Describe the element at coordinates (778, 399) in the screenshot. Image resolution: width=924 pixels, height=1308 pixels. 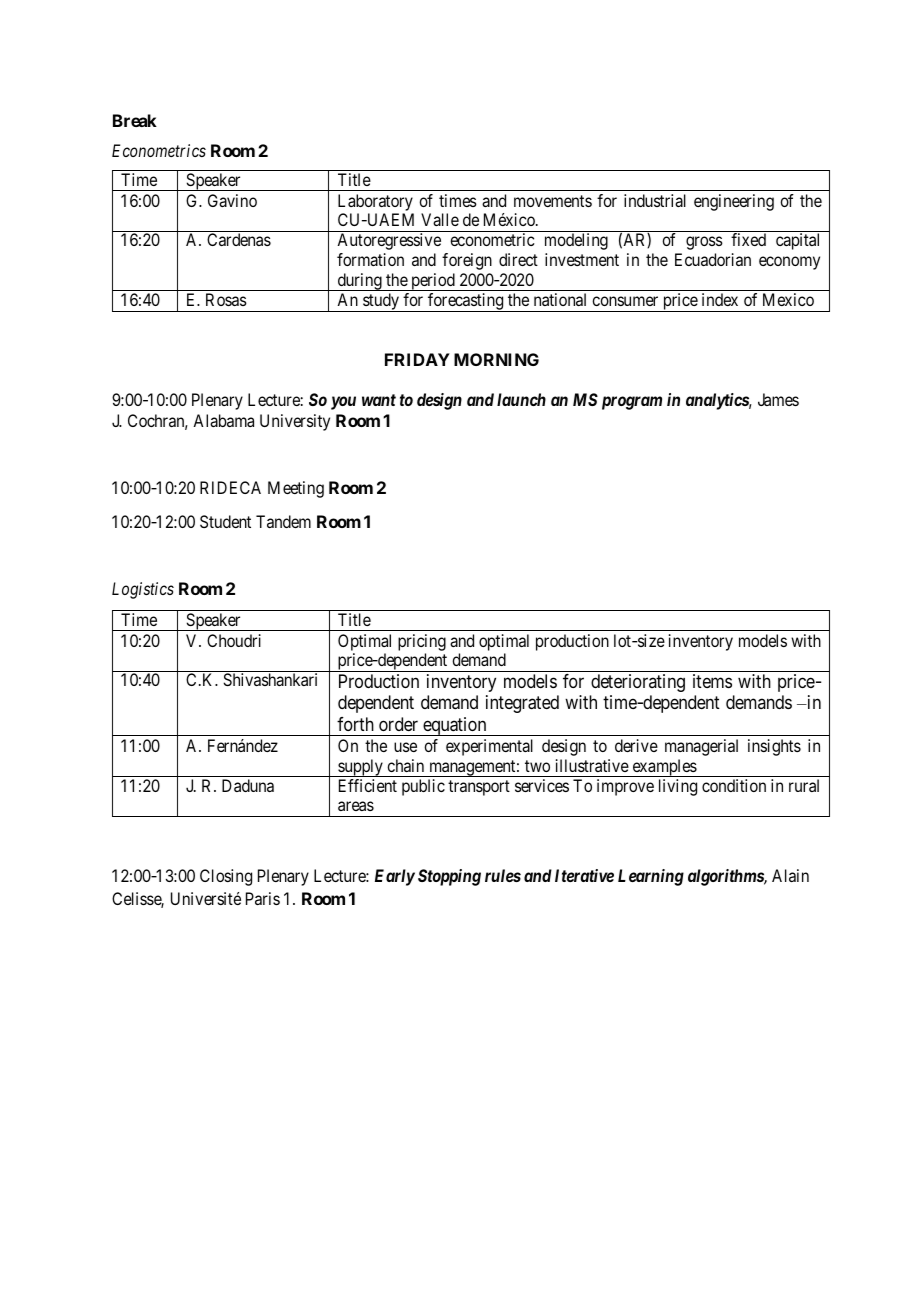
I see `James` at that location.
